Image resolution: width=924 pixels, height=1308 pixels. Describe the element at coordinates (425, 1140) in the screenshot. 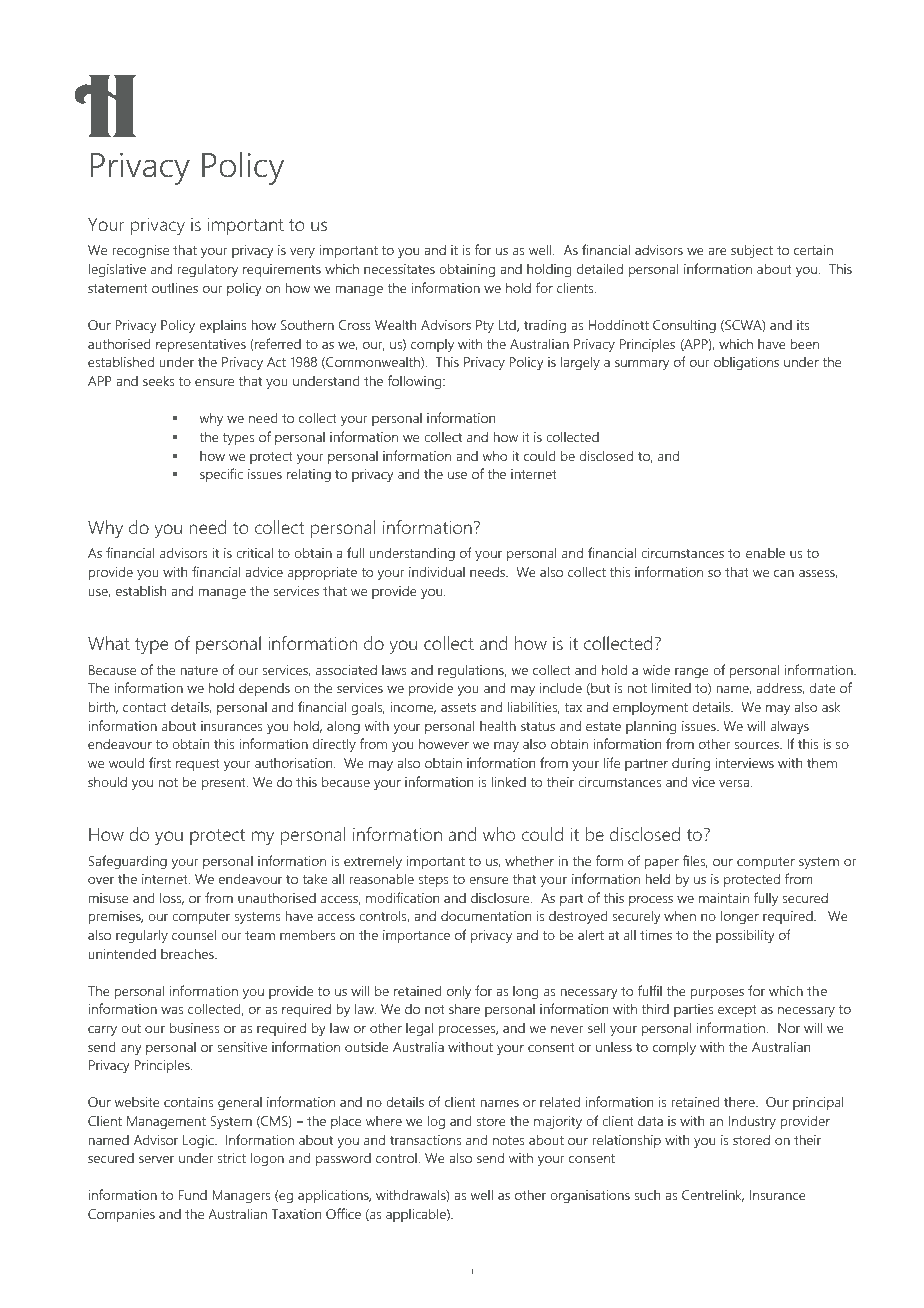

I see `transactions` at that location.
